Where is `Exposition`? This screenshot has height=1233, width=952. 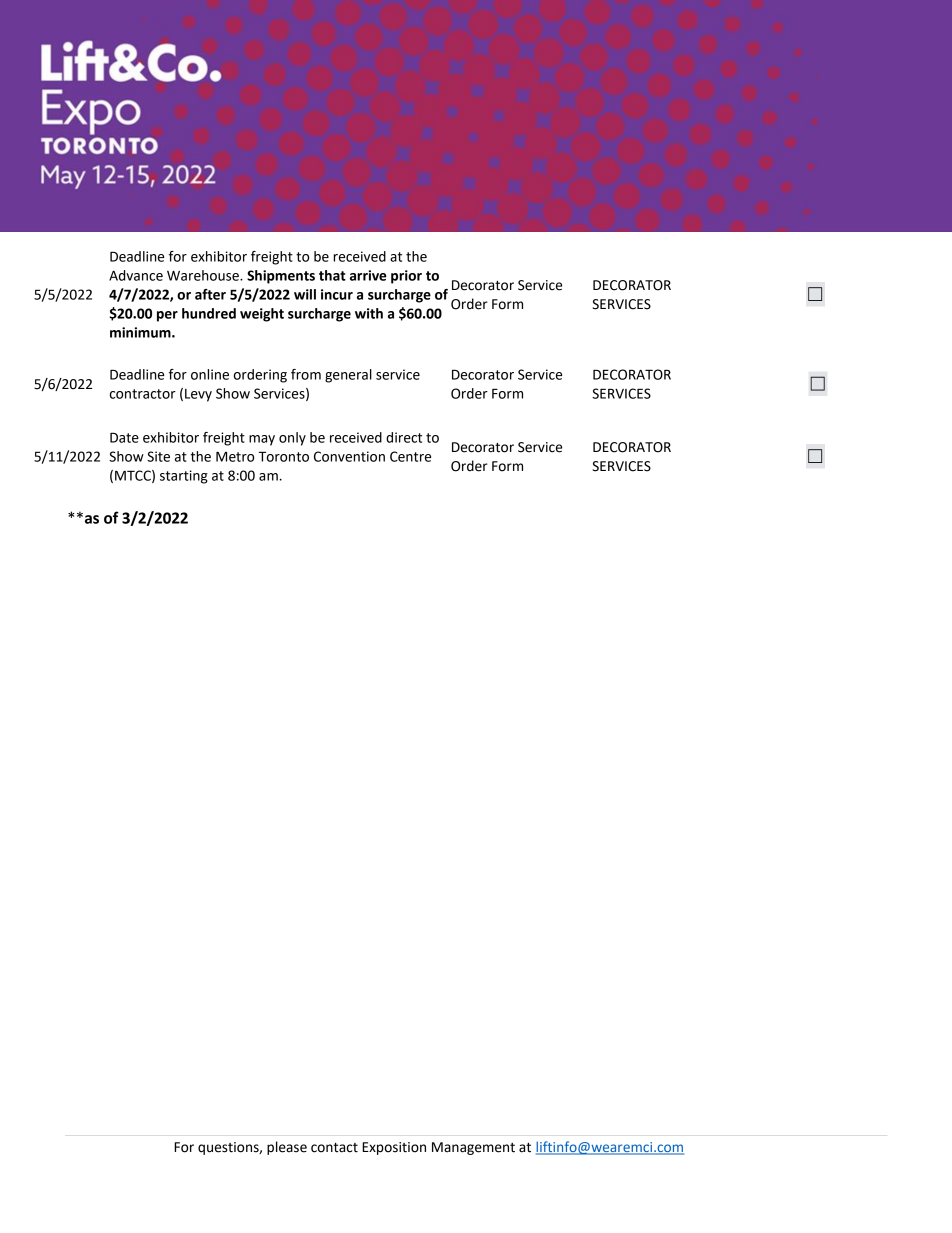
Exposition is located at coordinates (394, 1148).
